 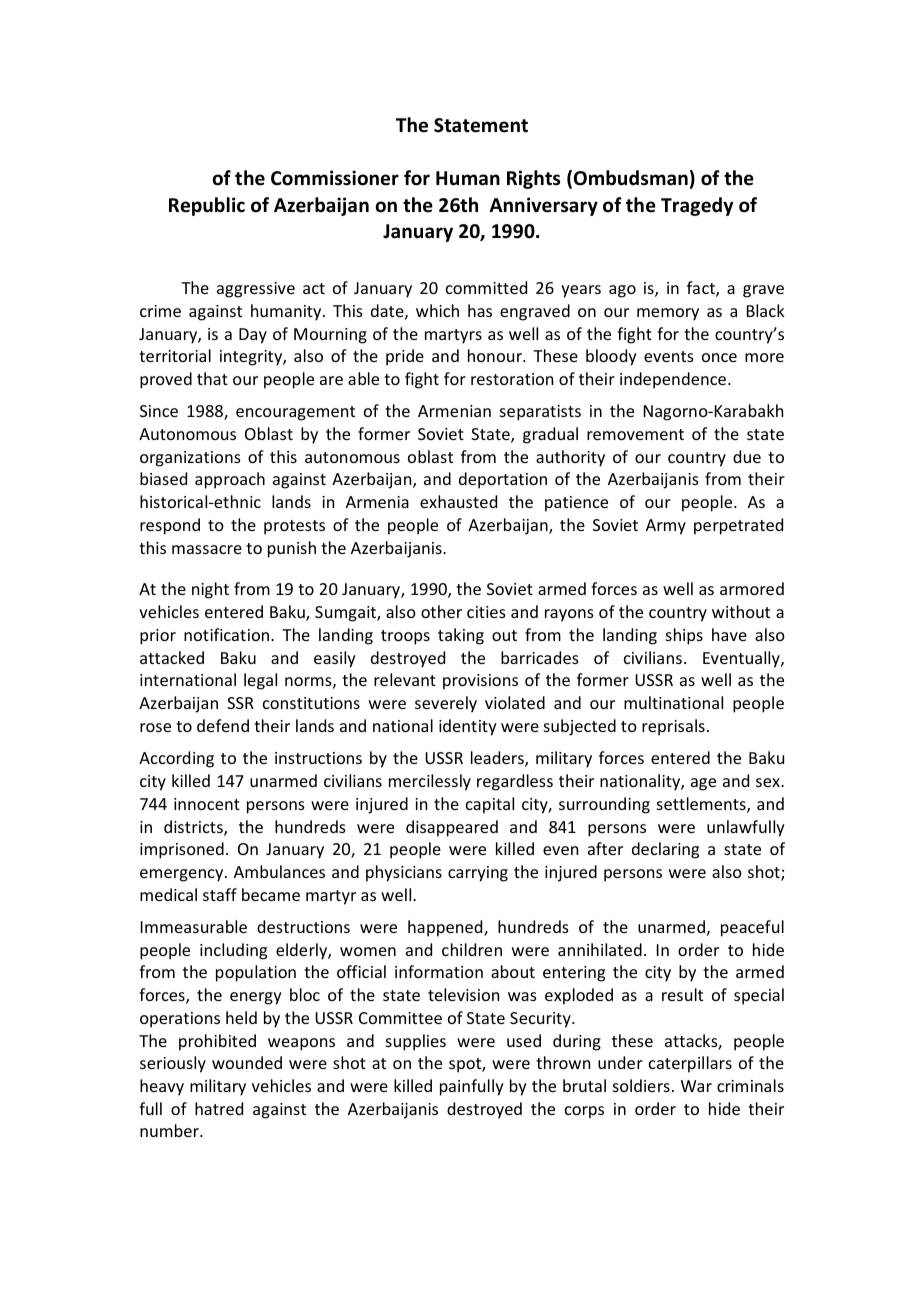 I want to click on settlements, so click(x=702, y=805).
